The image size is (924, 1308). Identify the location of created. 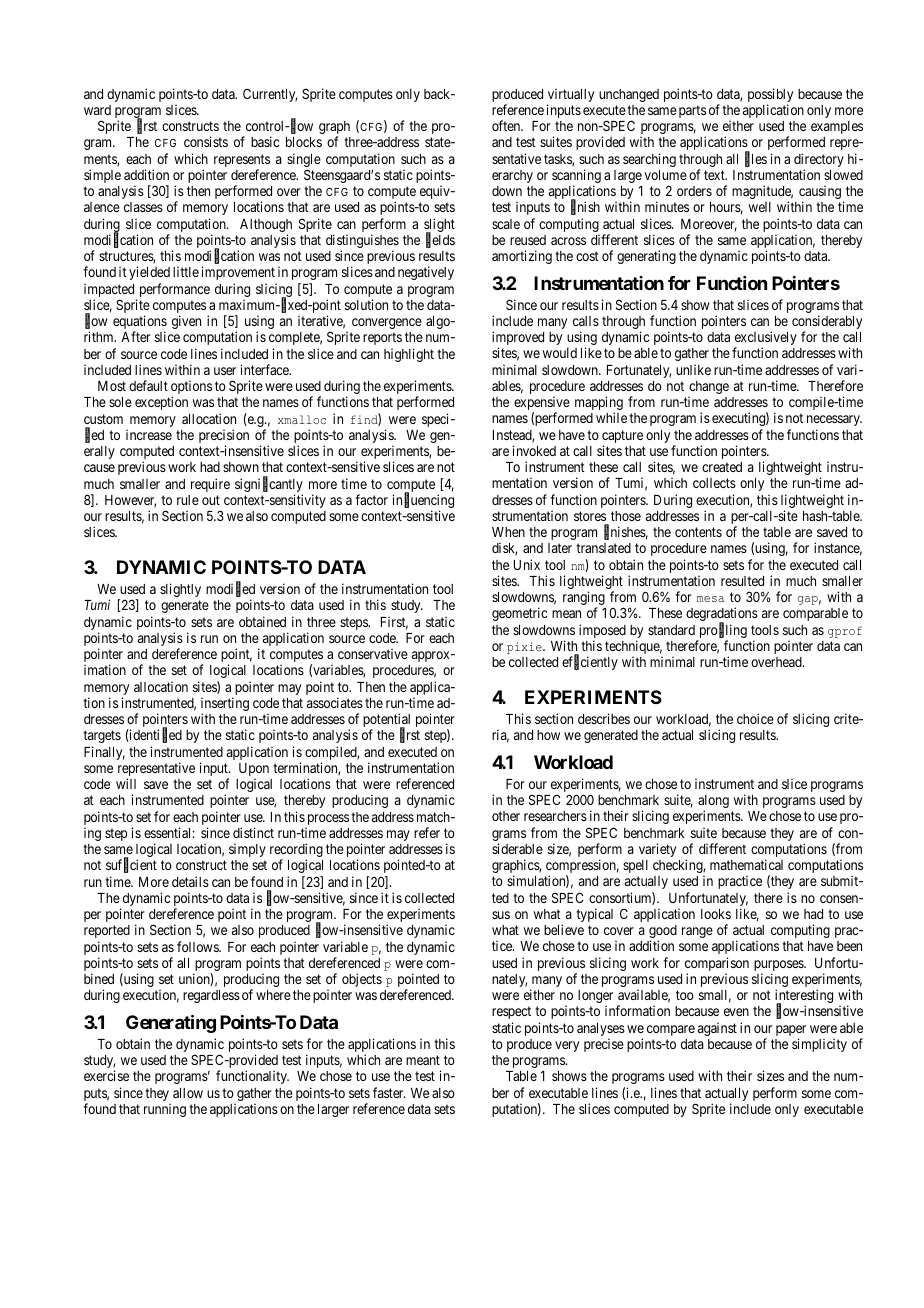
(722, 467).
